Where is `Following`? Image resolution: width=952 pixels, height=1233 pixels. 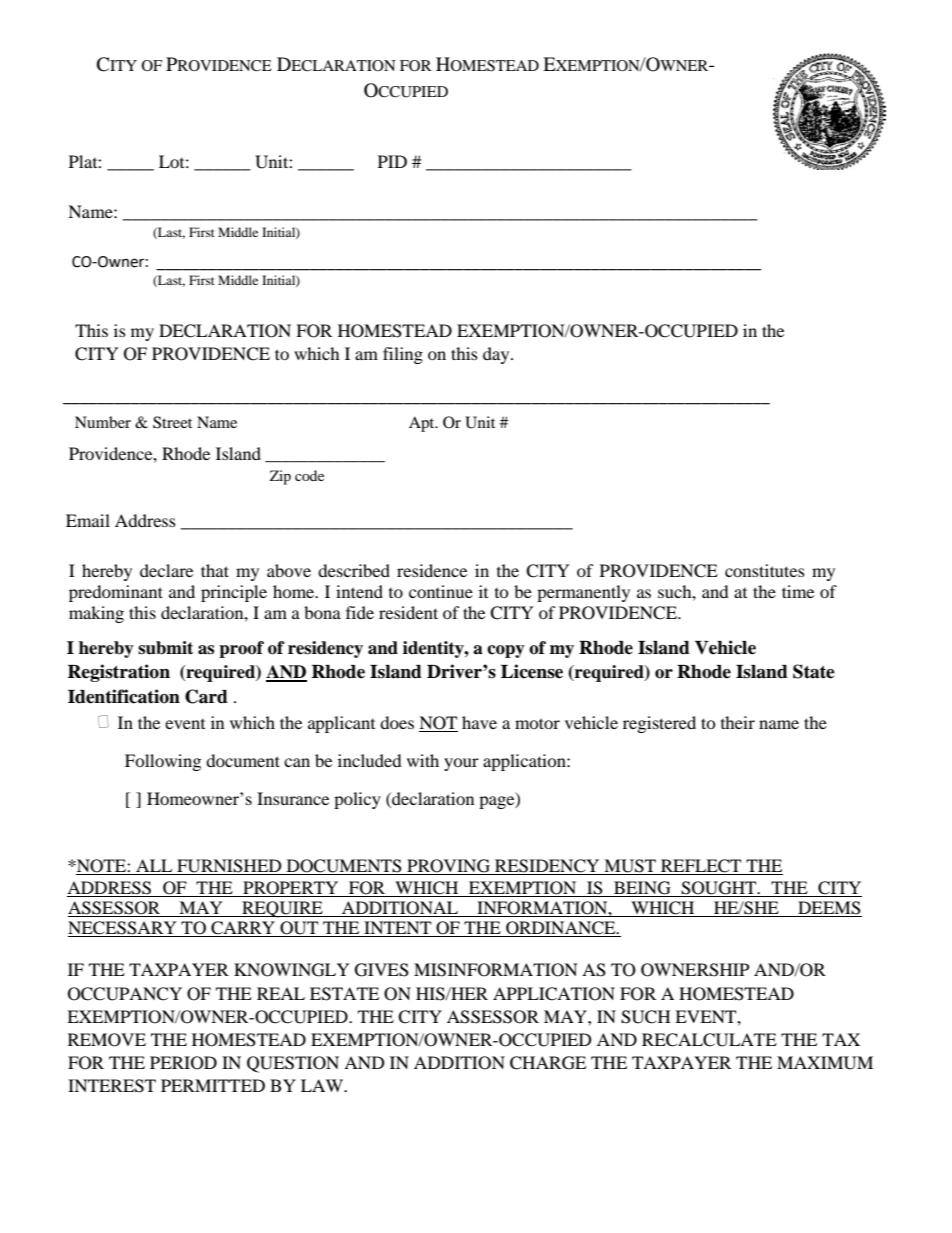 Following is located at coordinates (163, 762).
